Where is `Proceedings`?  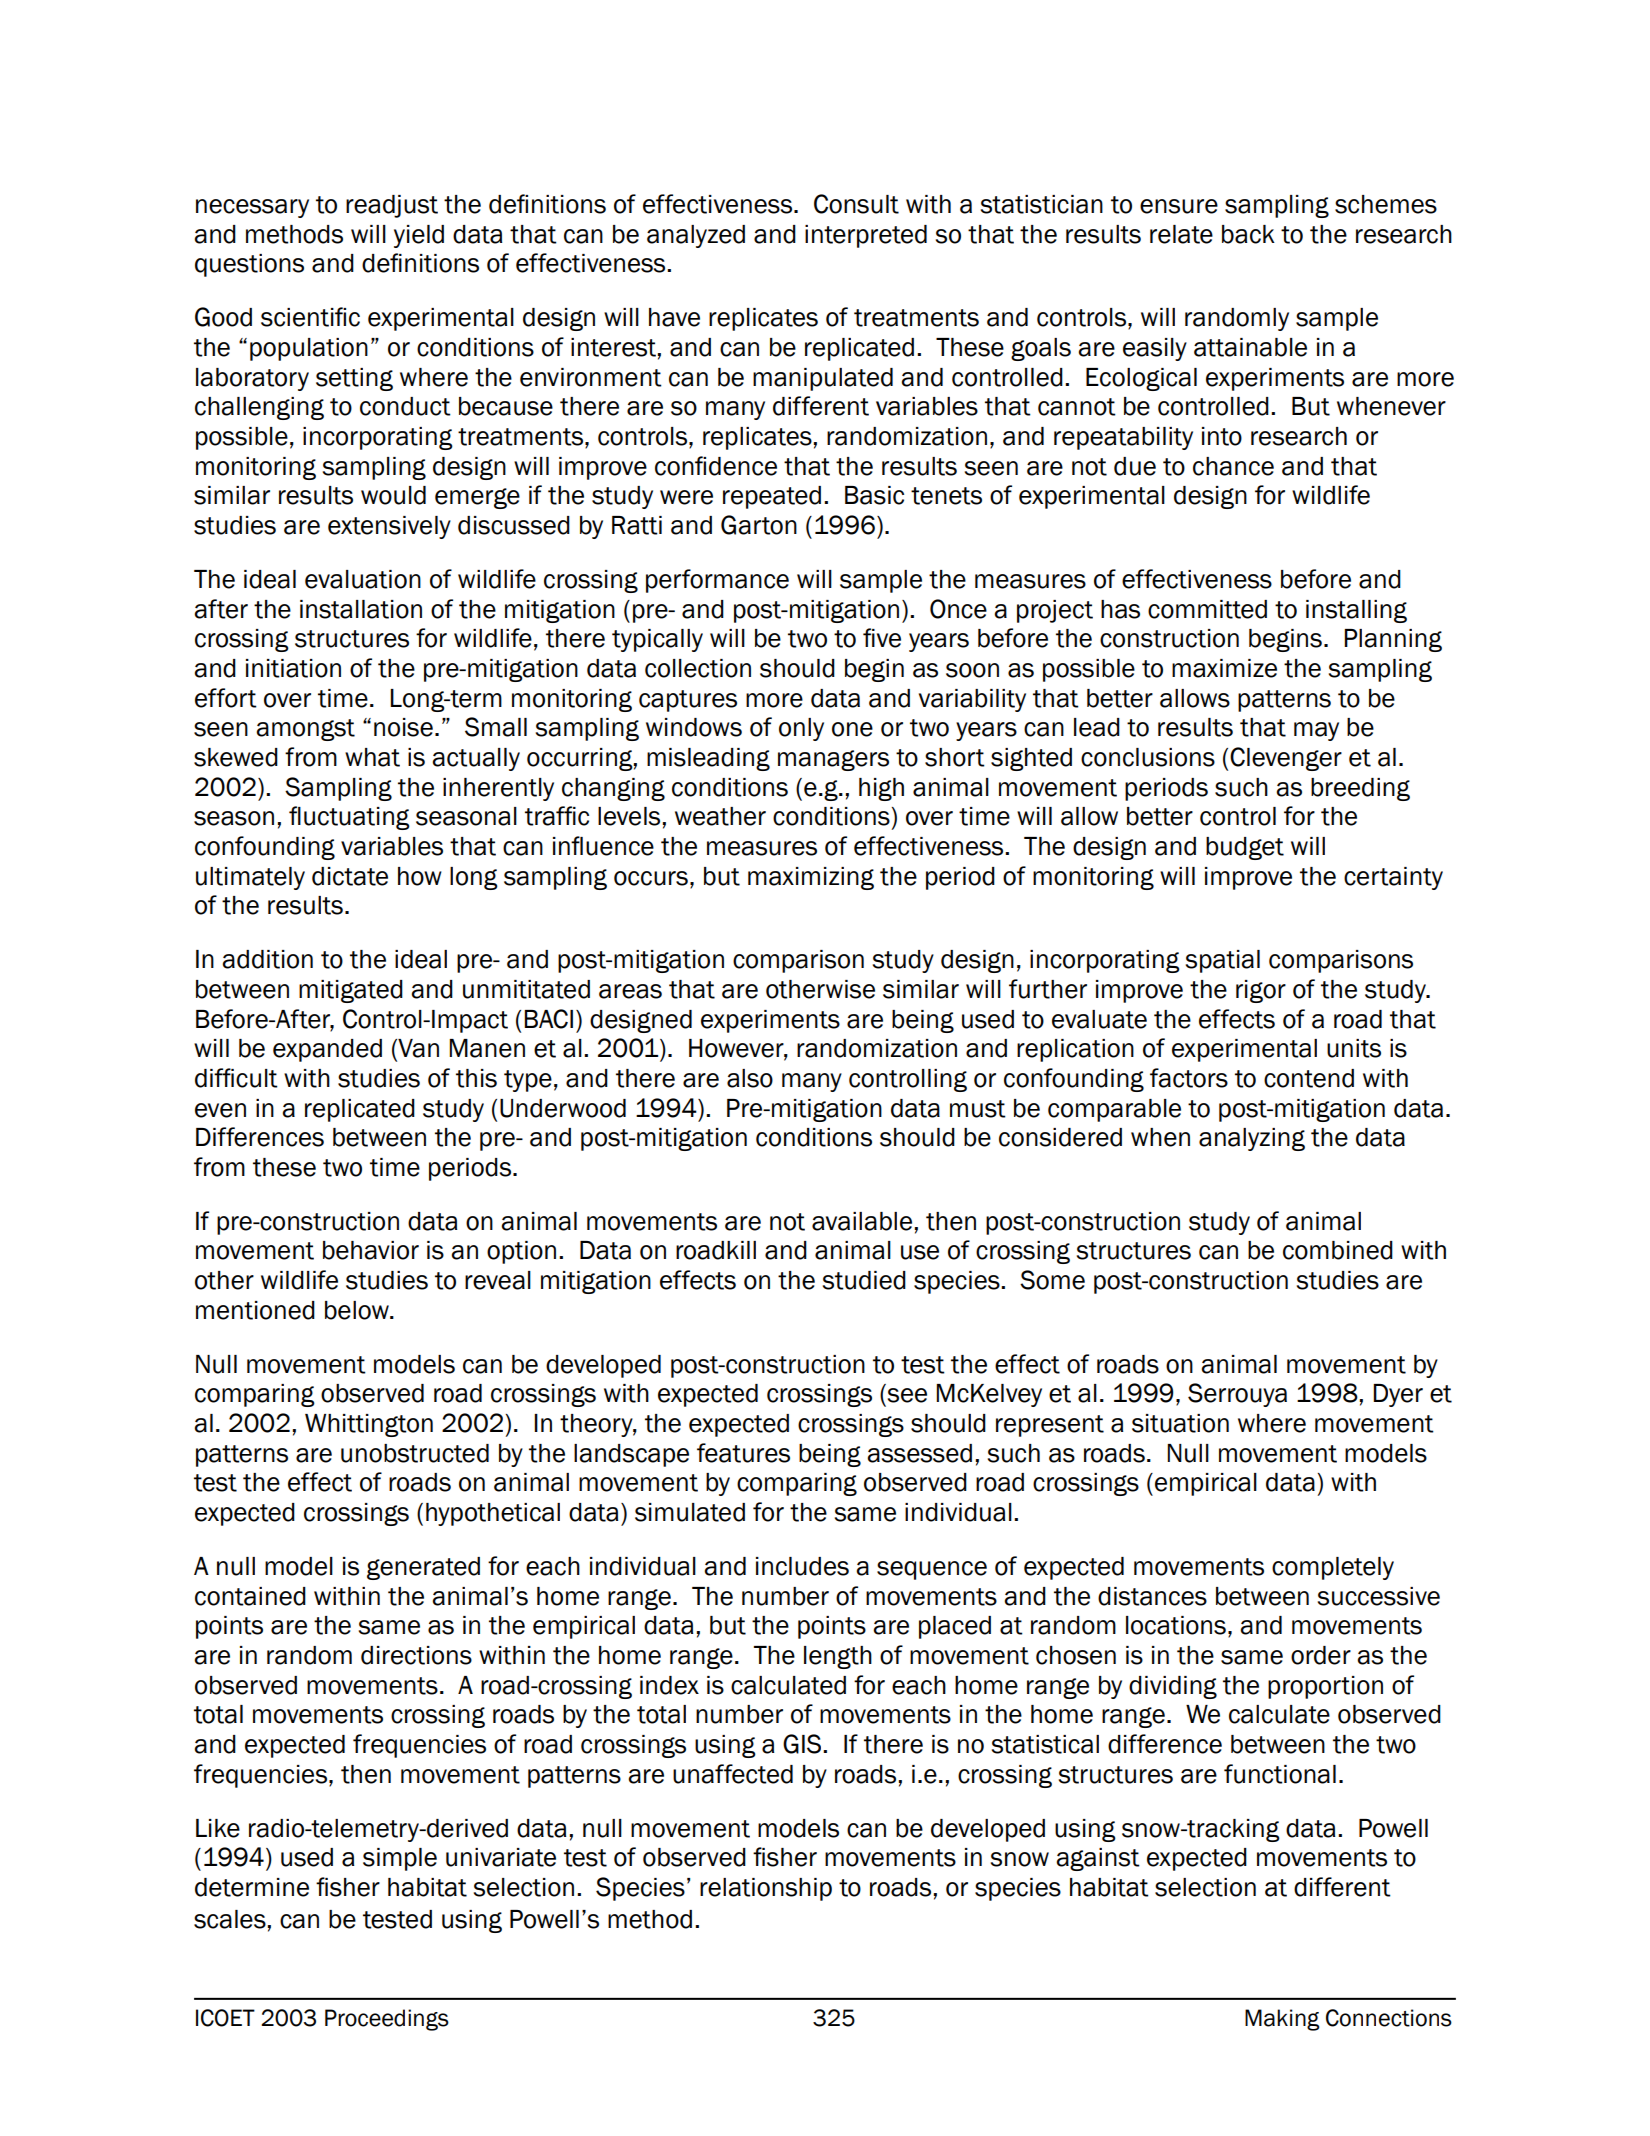
Proceedings is located at coordinates (387, 2020).
